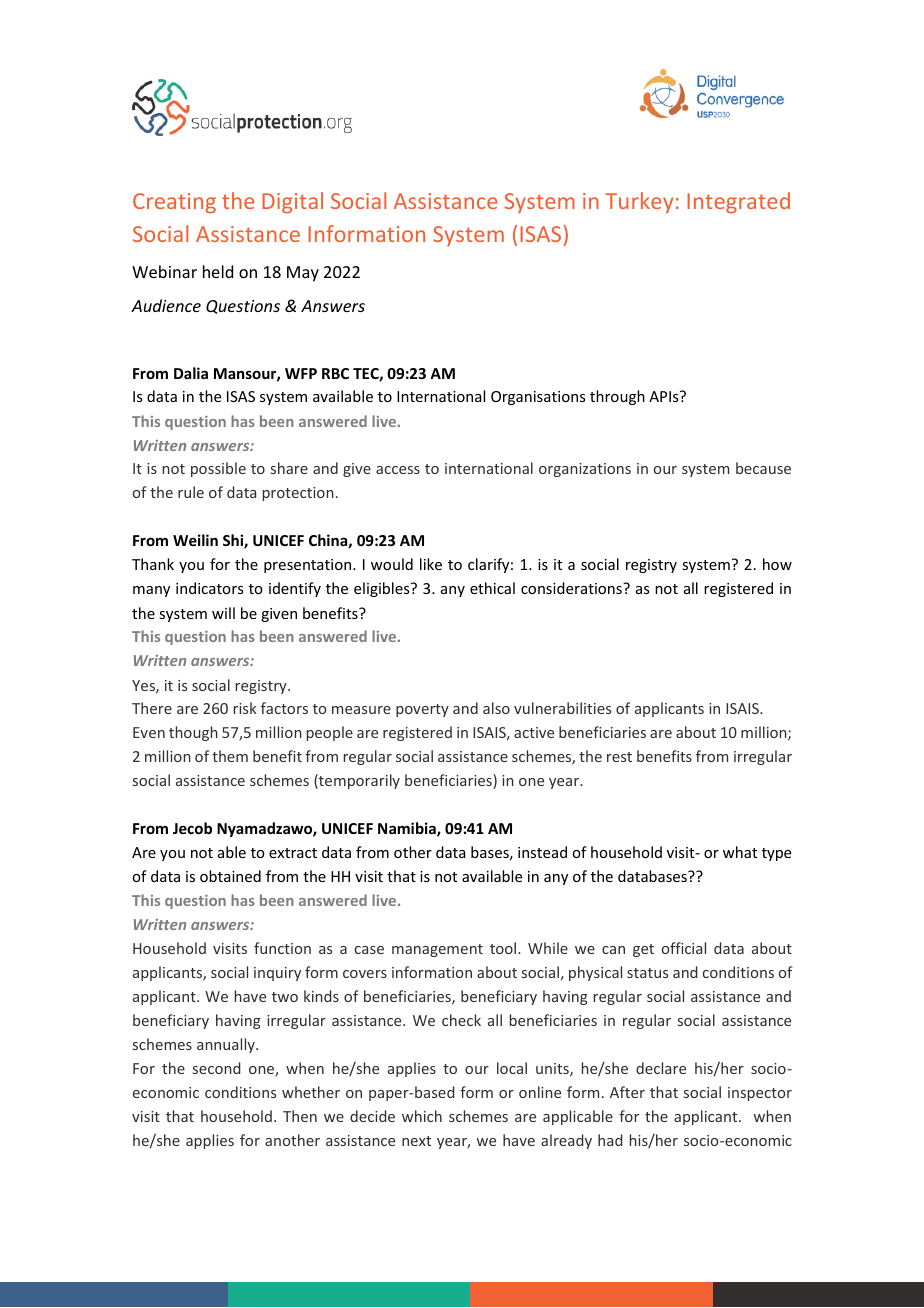  What do you see at coordinates (431, 564) in the screenshot?
I see `like` at bounding box center [431, 564].
